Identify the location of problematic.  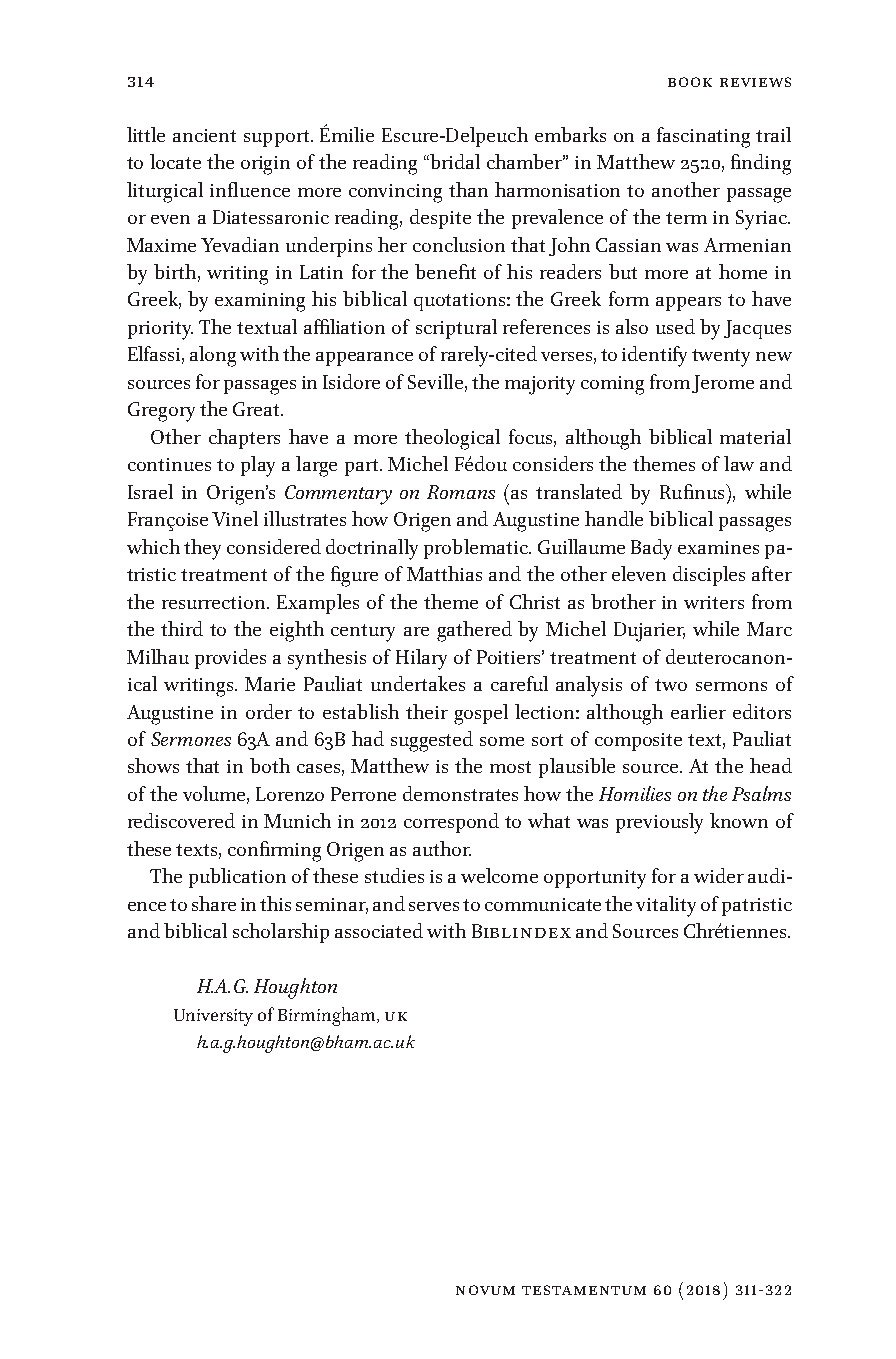
(477, 549).
